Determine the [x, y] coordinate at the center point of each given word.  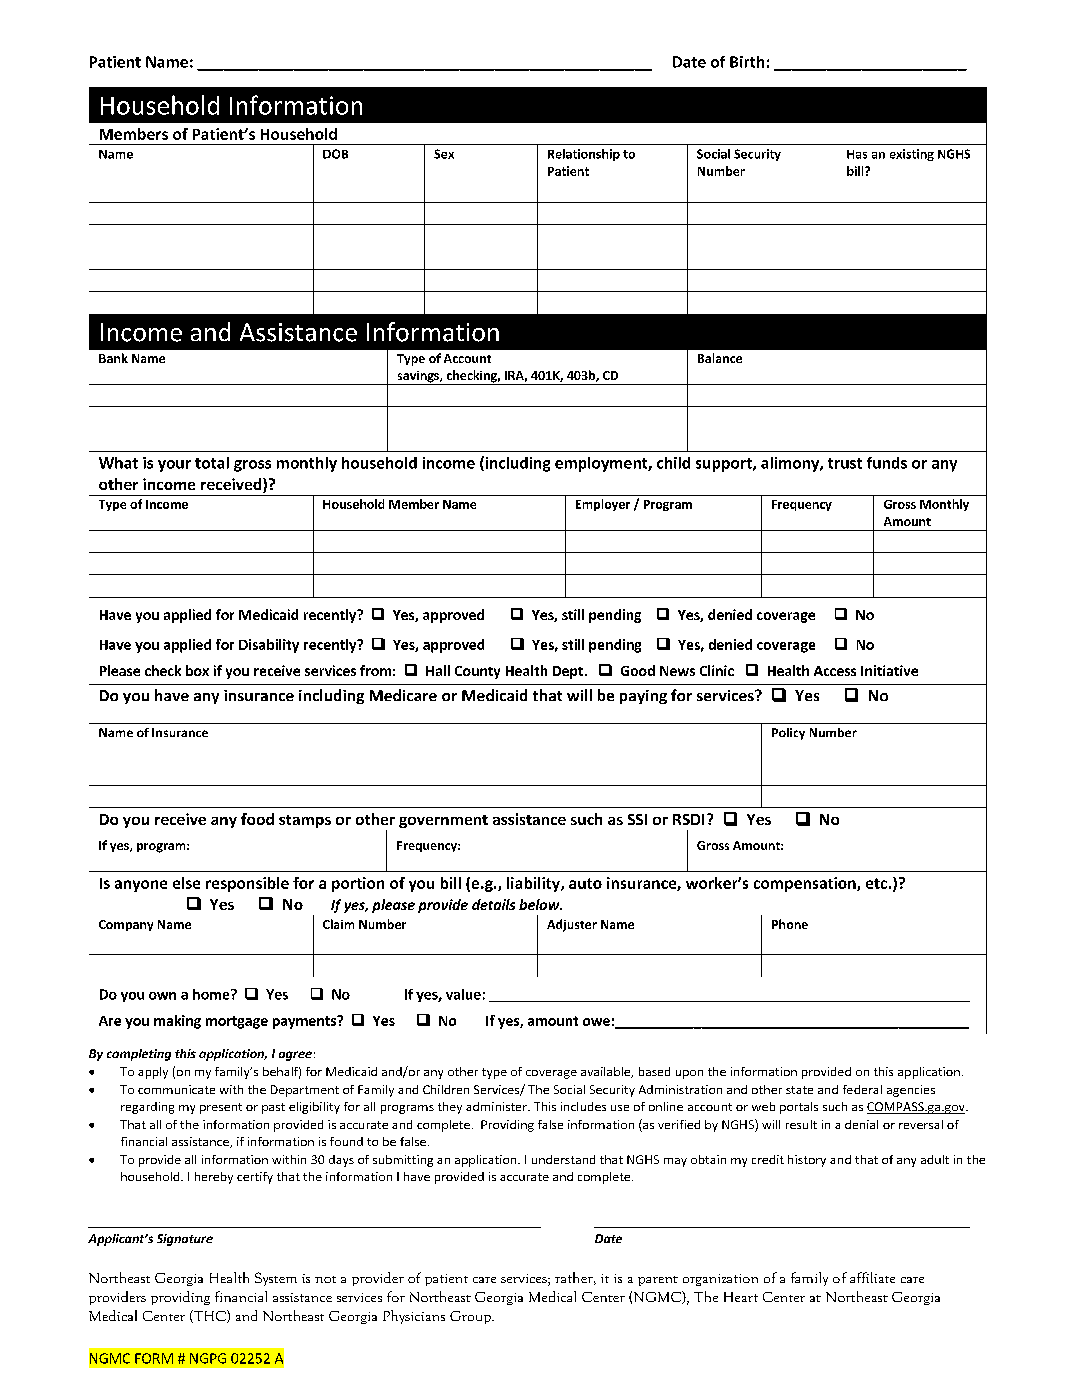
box [197, 670]
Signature [185, 1240]
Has [857, 154]
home [212, 994]
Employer [603, 505]
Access [835, 671]
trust [845, 463]
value [463, 994]
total [212, 463]
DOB [335, 154]
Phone [790, 924]
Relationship [584, 155]
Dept [569, 672]
